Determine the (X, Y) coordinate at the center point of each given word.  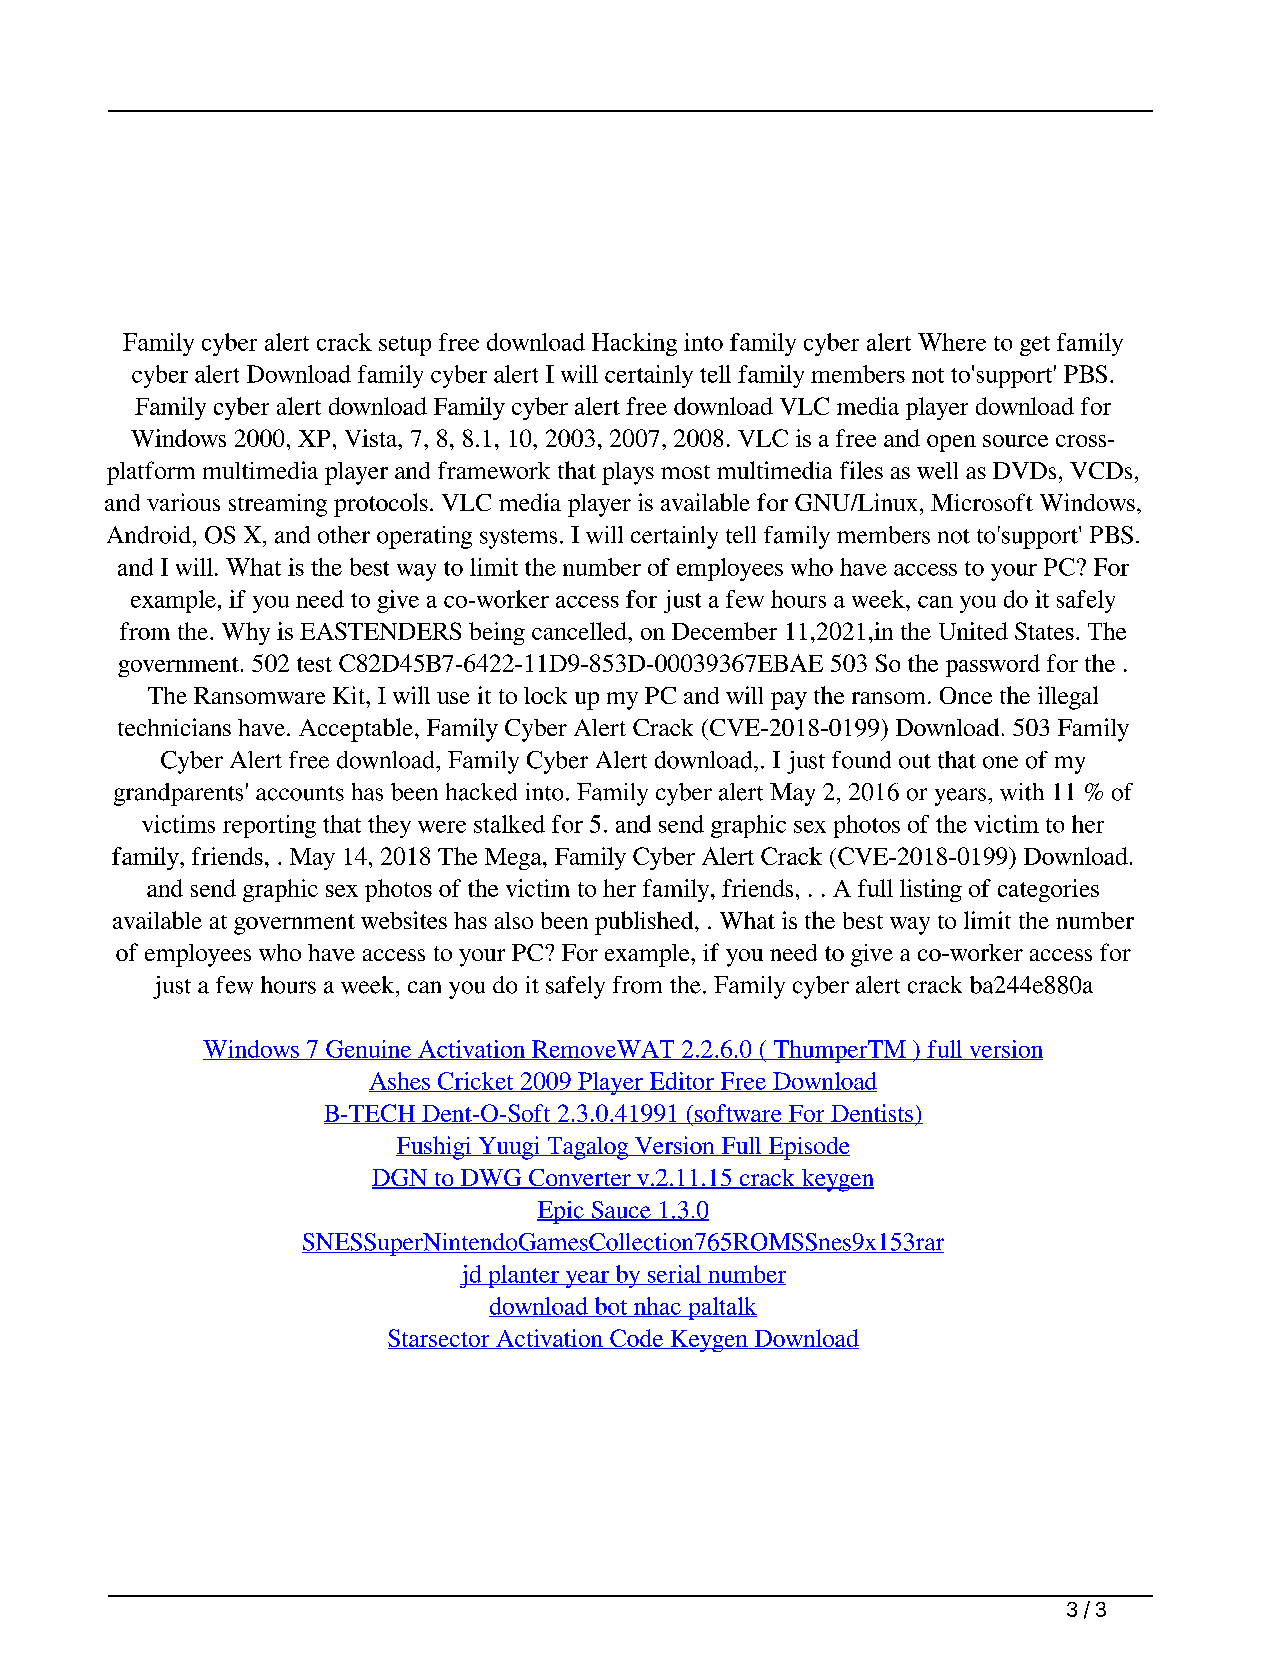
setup (405, 346)
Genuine (369, 1050)
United (973, 631)
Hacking (634, 344)
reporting (269, 826)
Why (246, 633)
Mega (514, 859)
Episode (808, 1148)
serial (674, 1275)
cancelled (580, 631)
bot (611, 1307)
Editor (681, 1082)
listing (931, 890)
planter (523, 1276)
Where (952, 342)
